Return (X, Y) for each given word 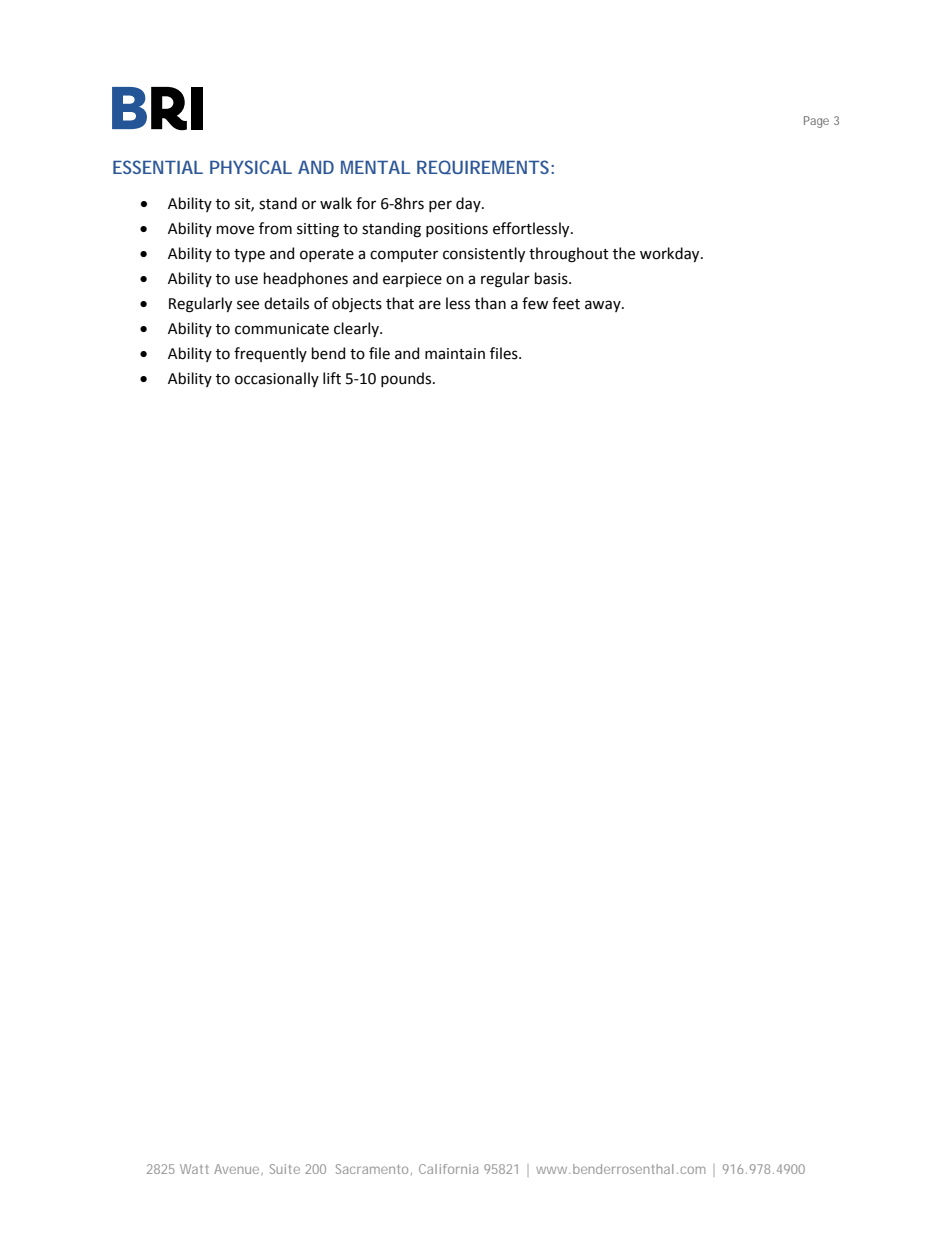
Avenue (238, 1169)
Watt (194, 1169)
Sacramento (374, 1169)
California (448, 1169)
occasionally (277, 379)
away (604, 306)
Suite (285, 1169)
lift (332, 378)
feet (566, 303)
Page (816, 122)
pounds (407, 379)
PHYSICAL (251, 167)
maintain (455, 354)
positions (457, 230)
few (535, 303)
